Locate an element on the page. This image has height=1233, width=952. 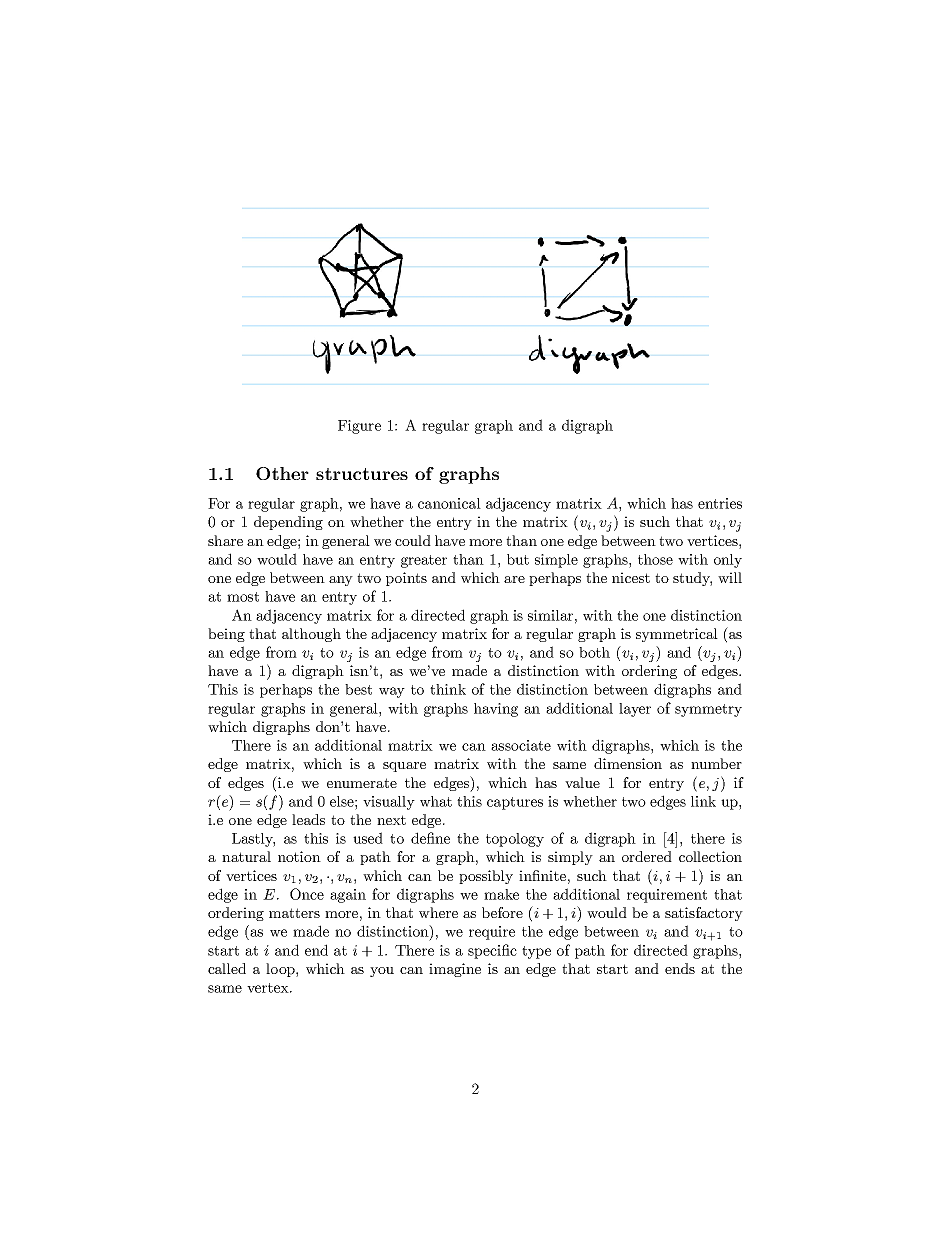
symmetrical is located at coordinates (677, 635).
